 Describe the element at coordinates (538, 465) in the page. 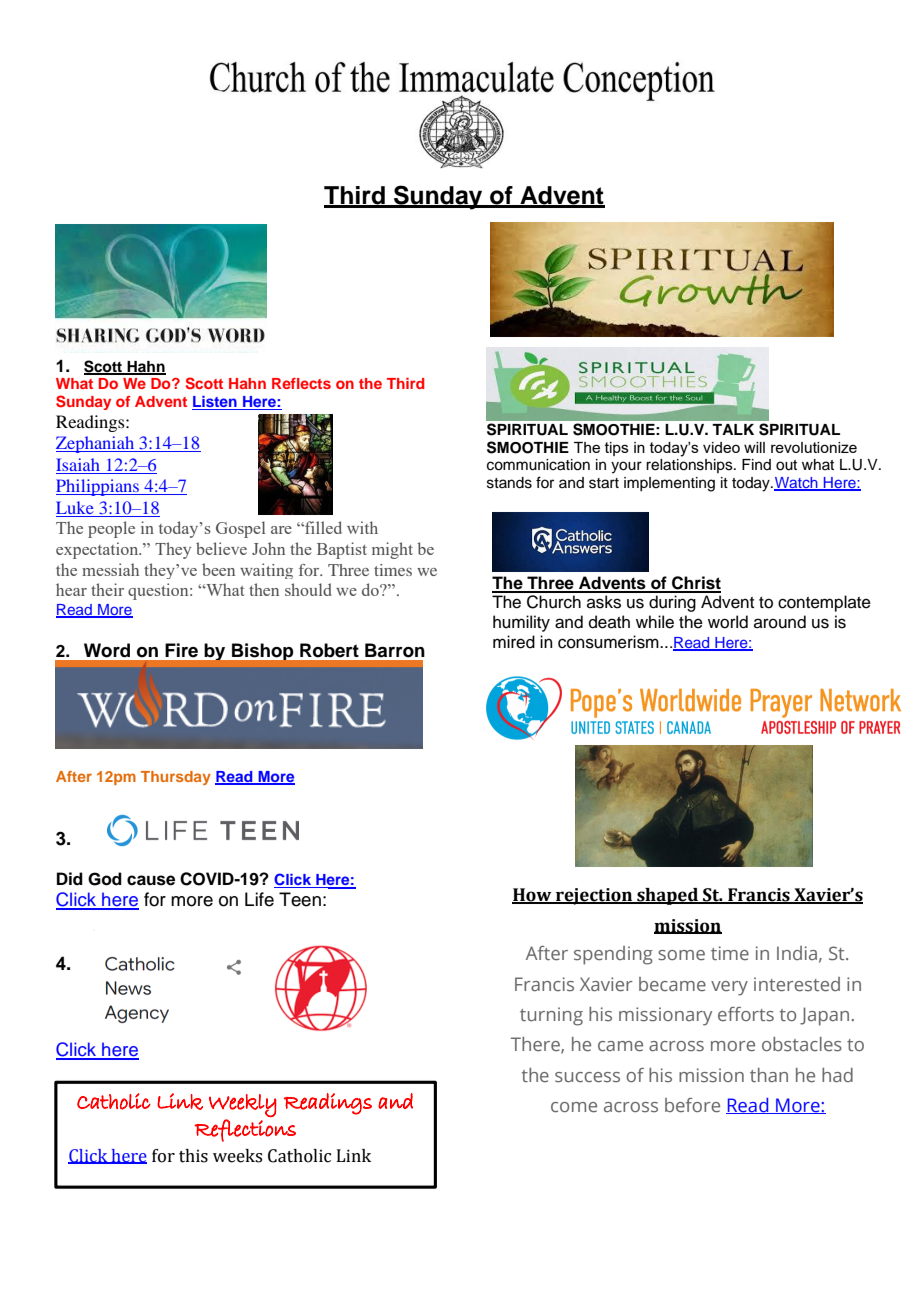

I see `communication` at that location.
